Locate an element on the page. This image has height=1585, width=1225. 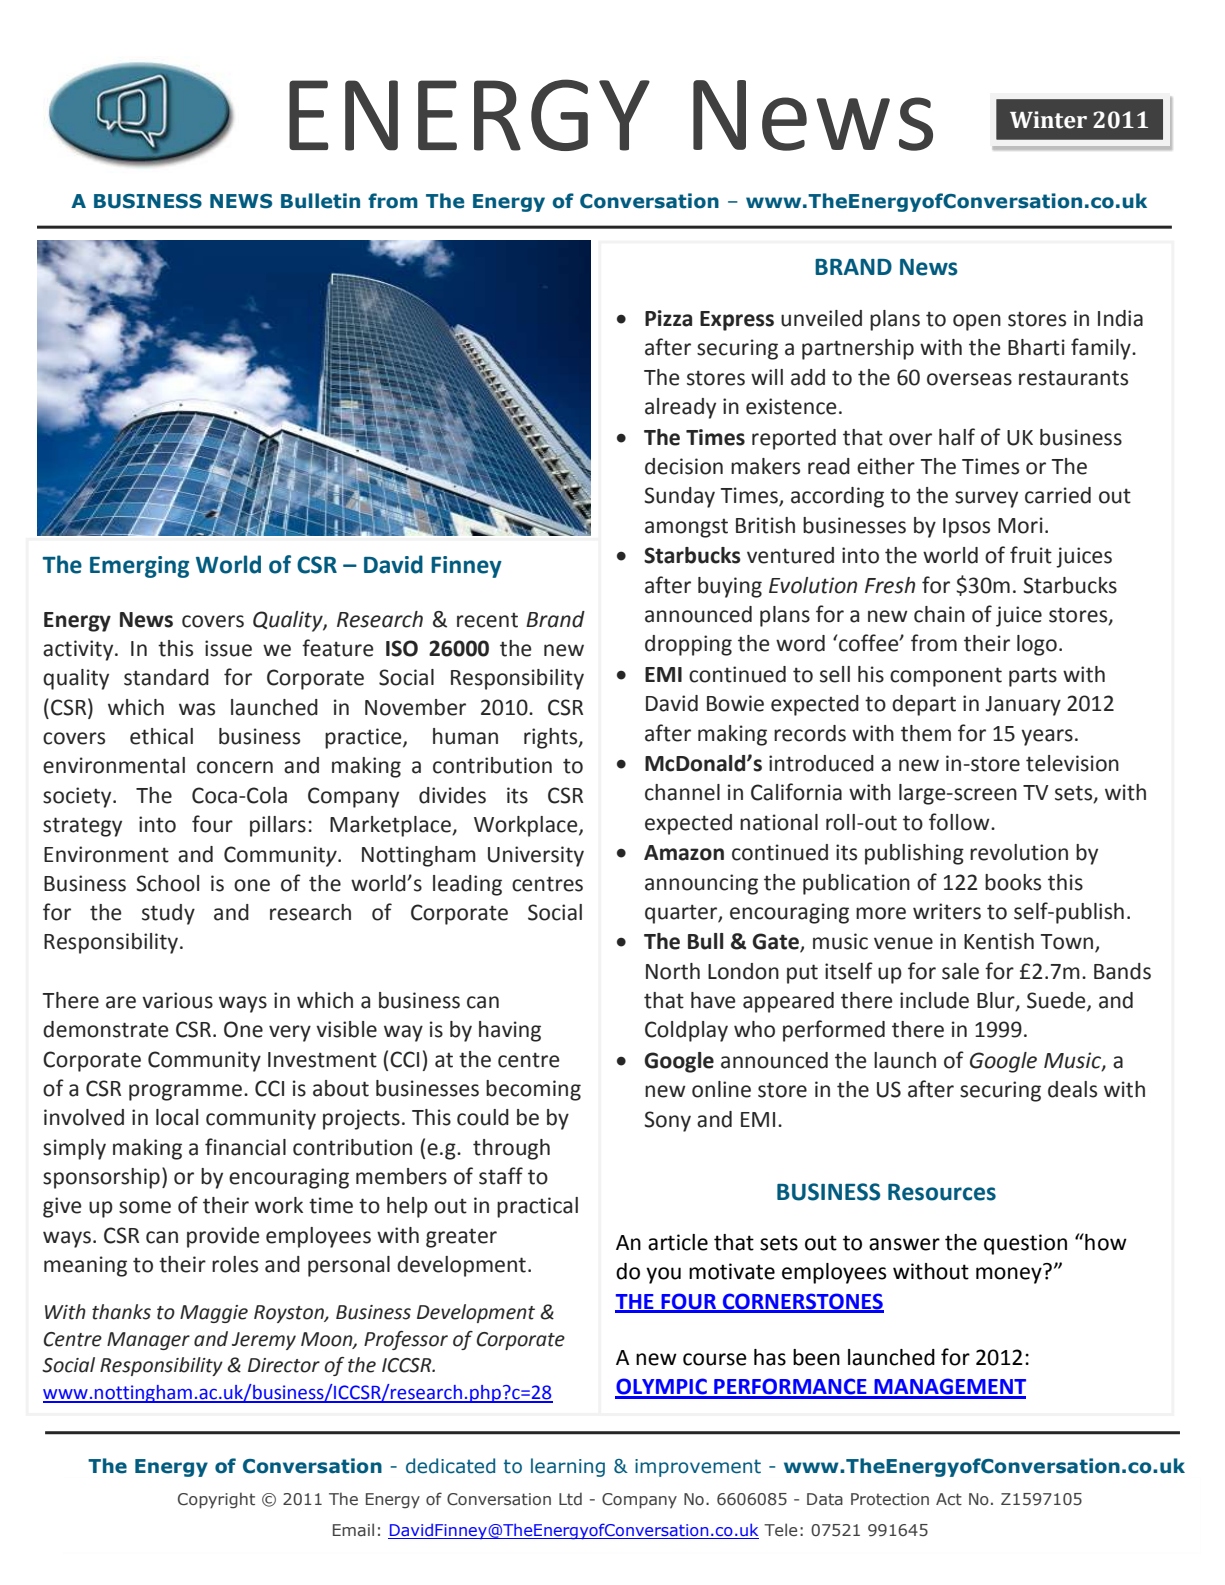
Protection is located at coordinates (890, 1499).
